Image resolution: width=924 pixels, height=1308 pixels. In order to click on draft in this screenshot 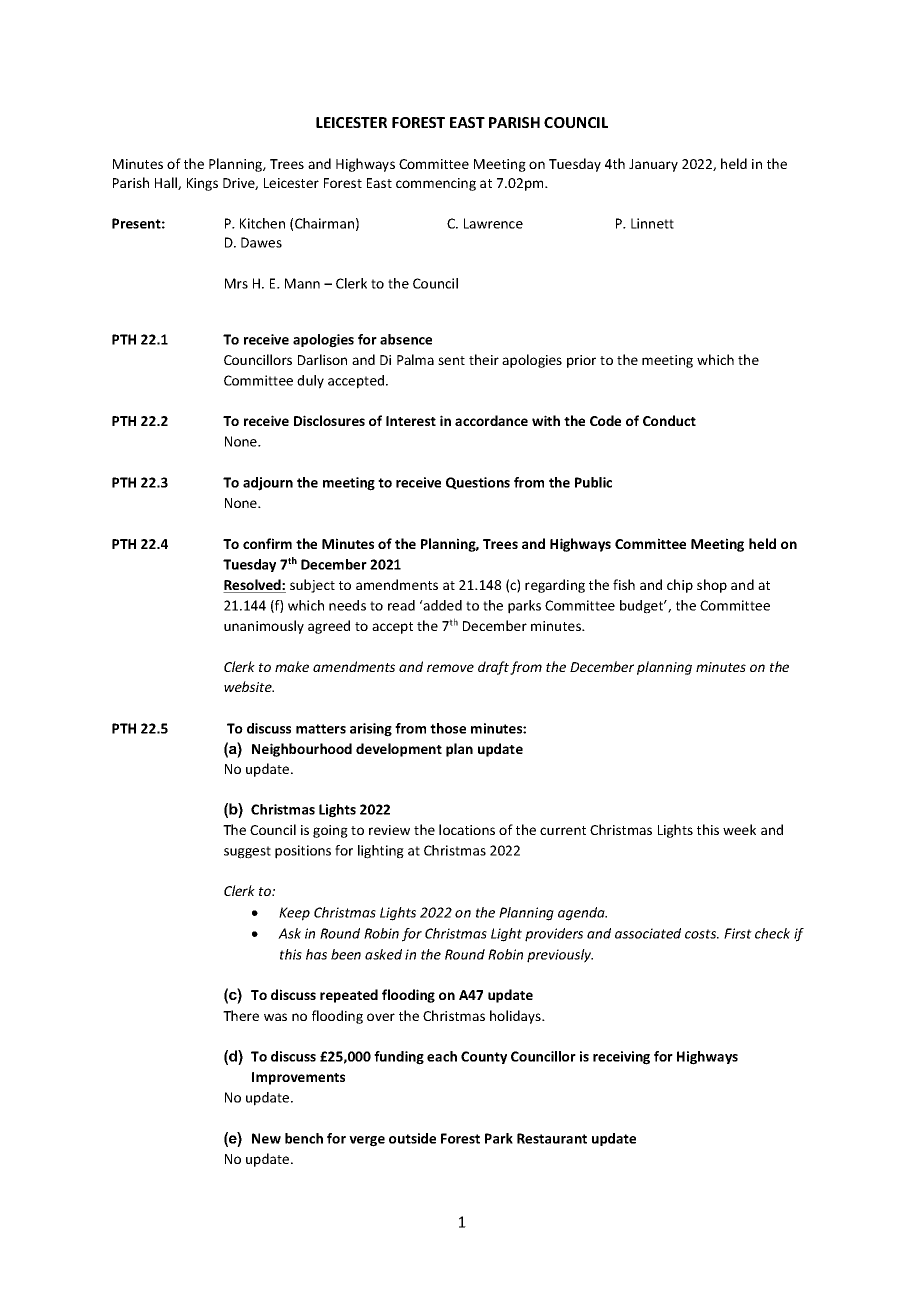, I will do `click(493, 668)`.
